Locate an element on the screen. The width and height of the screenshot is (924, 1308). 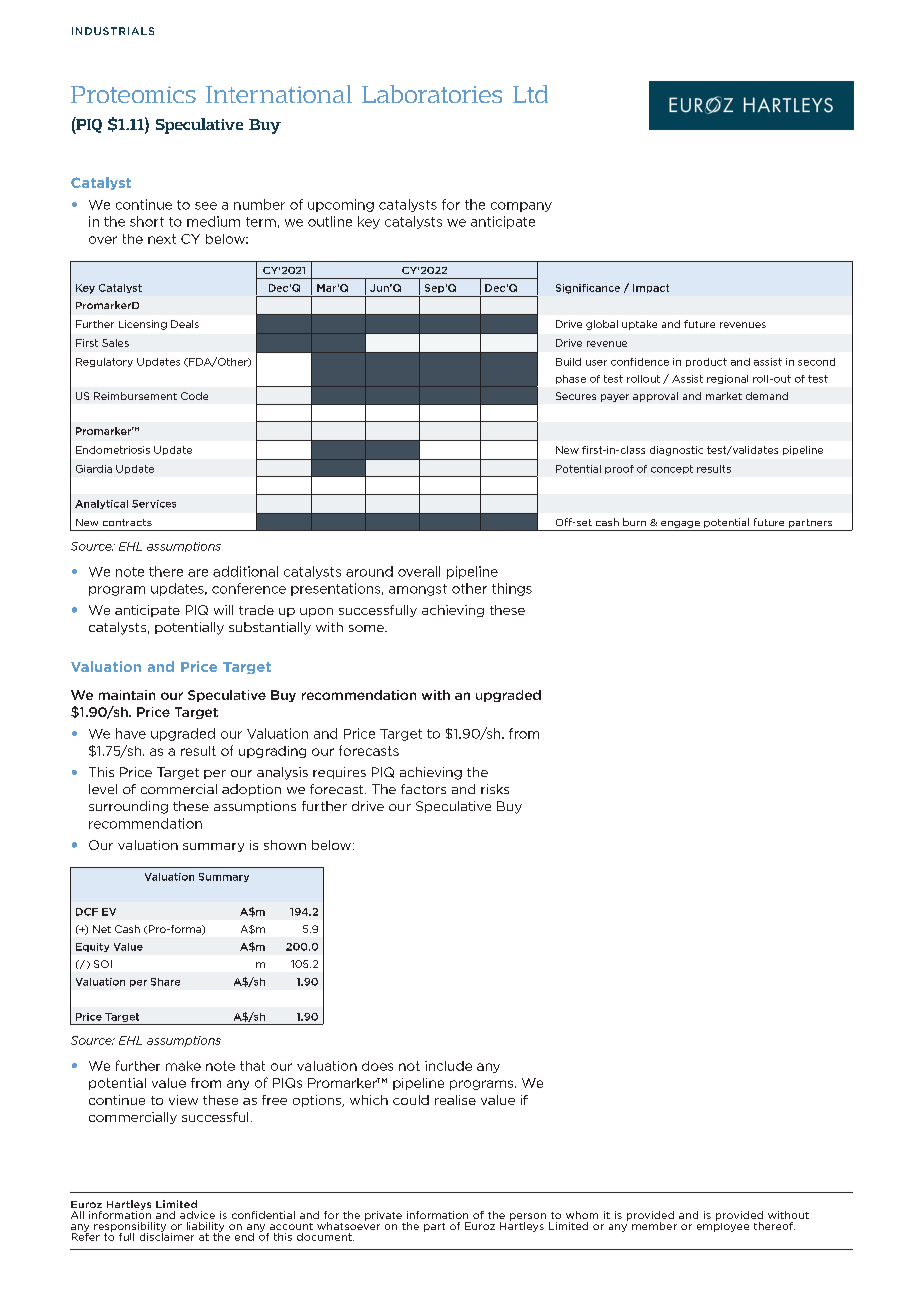
Proteomics is located at coordinates (133, 94).
